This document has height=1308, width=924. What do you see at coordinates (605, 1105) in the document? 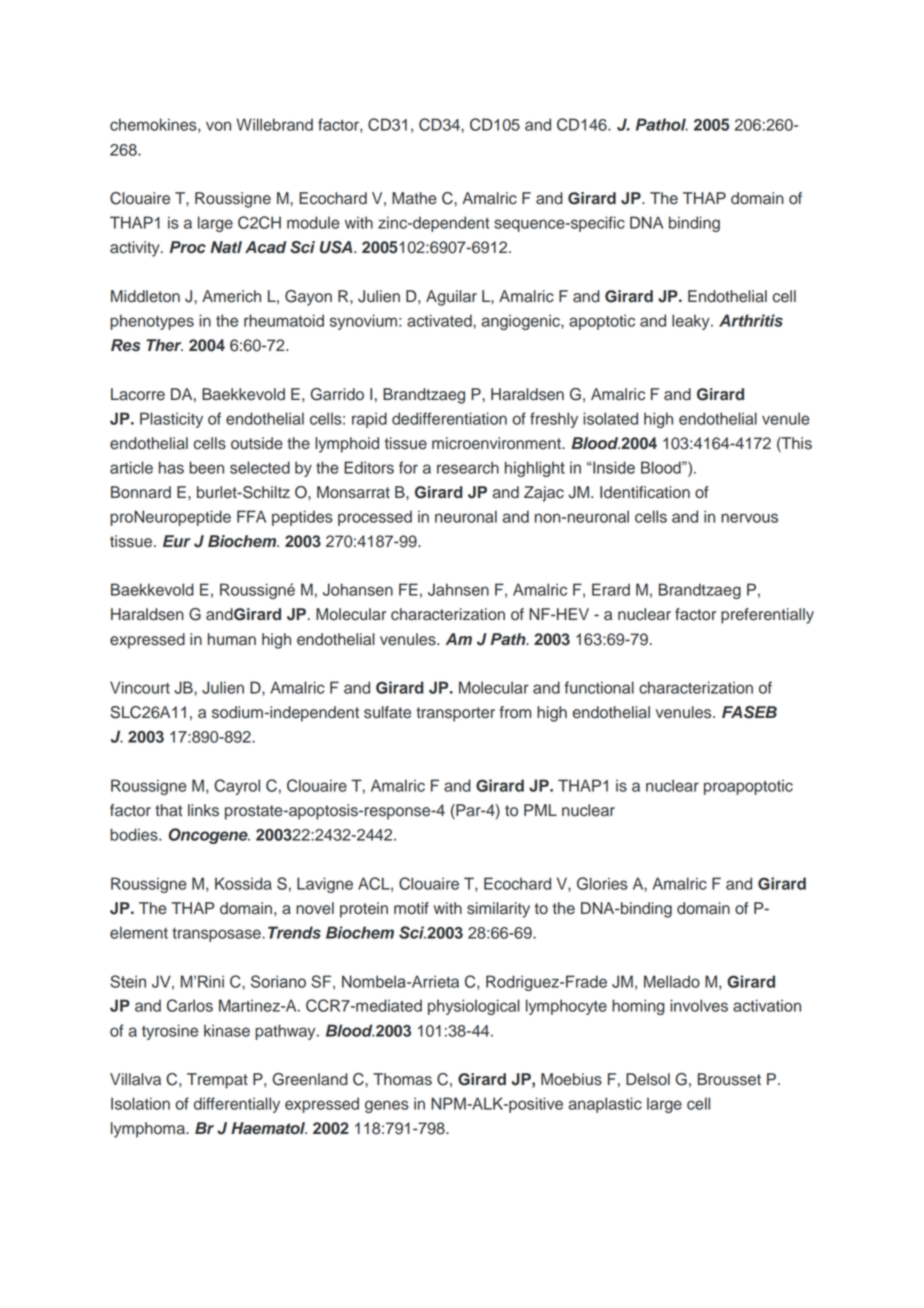
I see `anaplastic` at bounding box center [605, 1105].
